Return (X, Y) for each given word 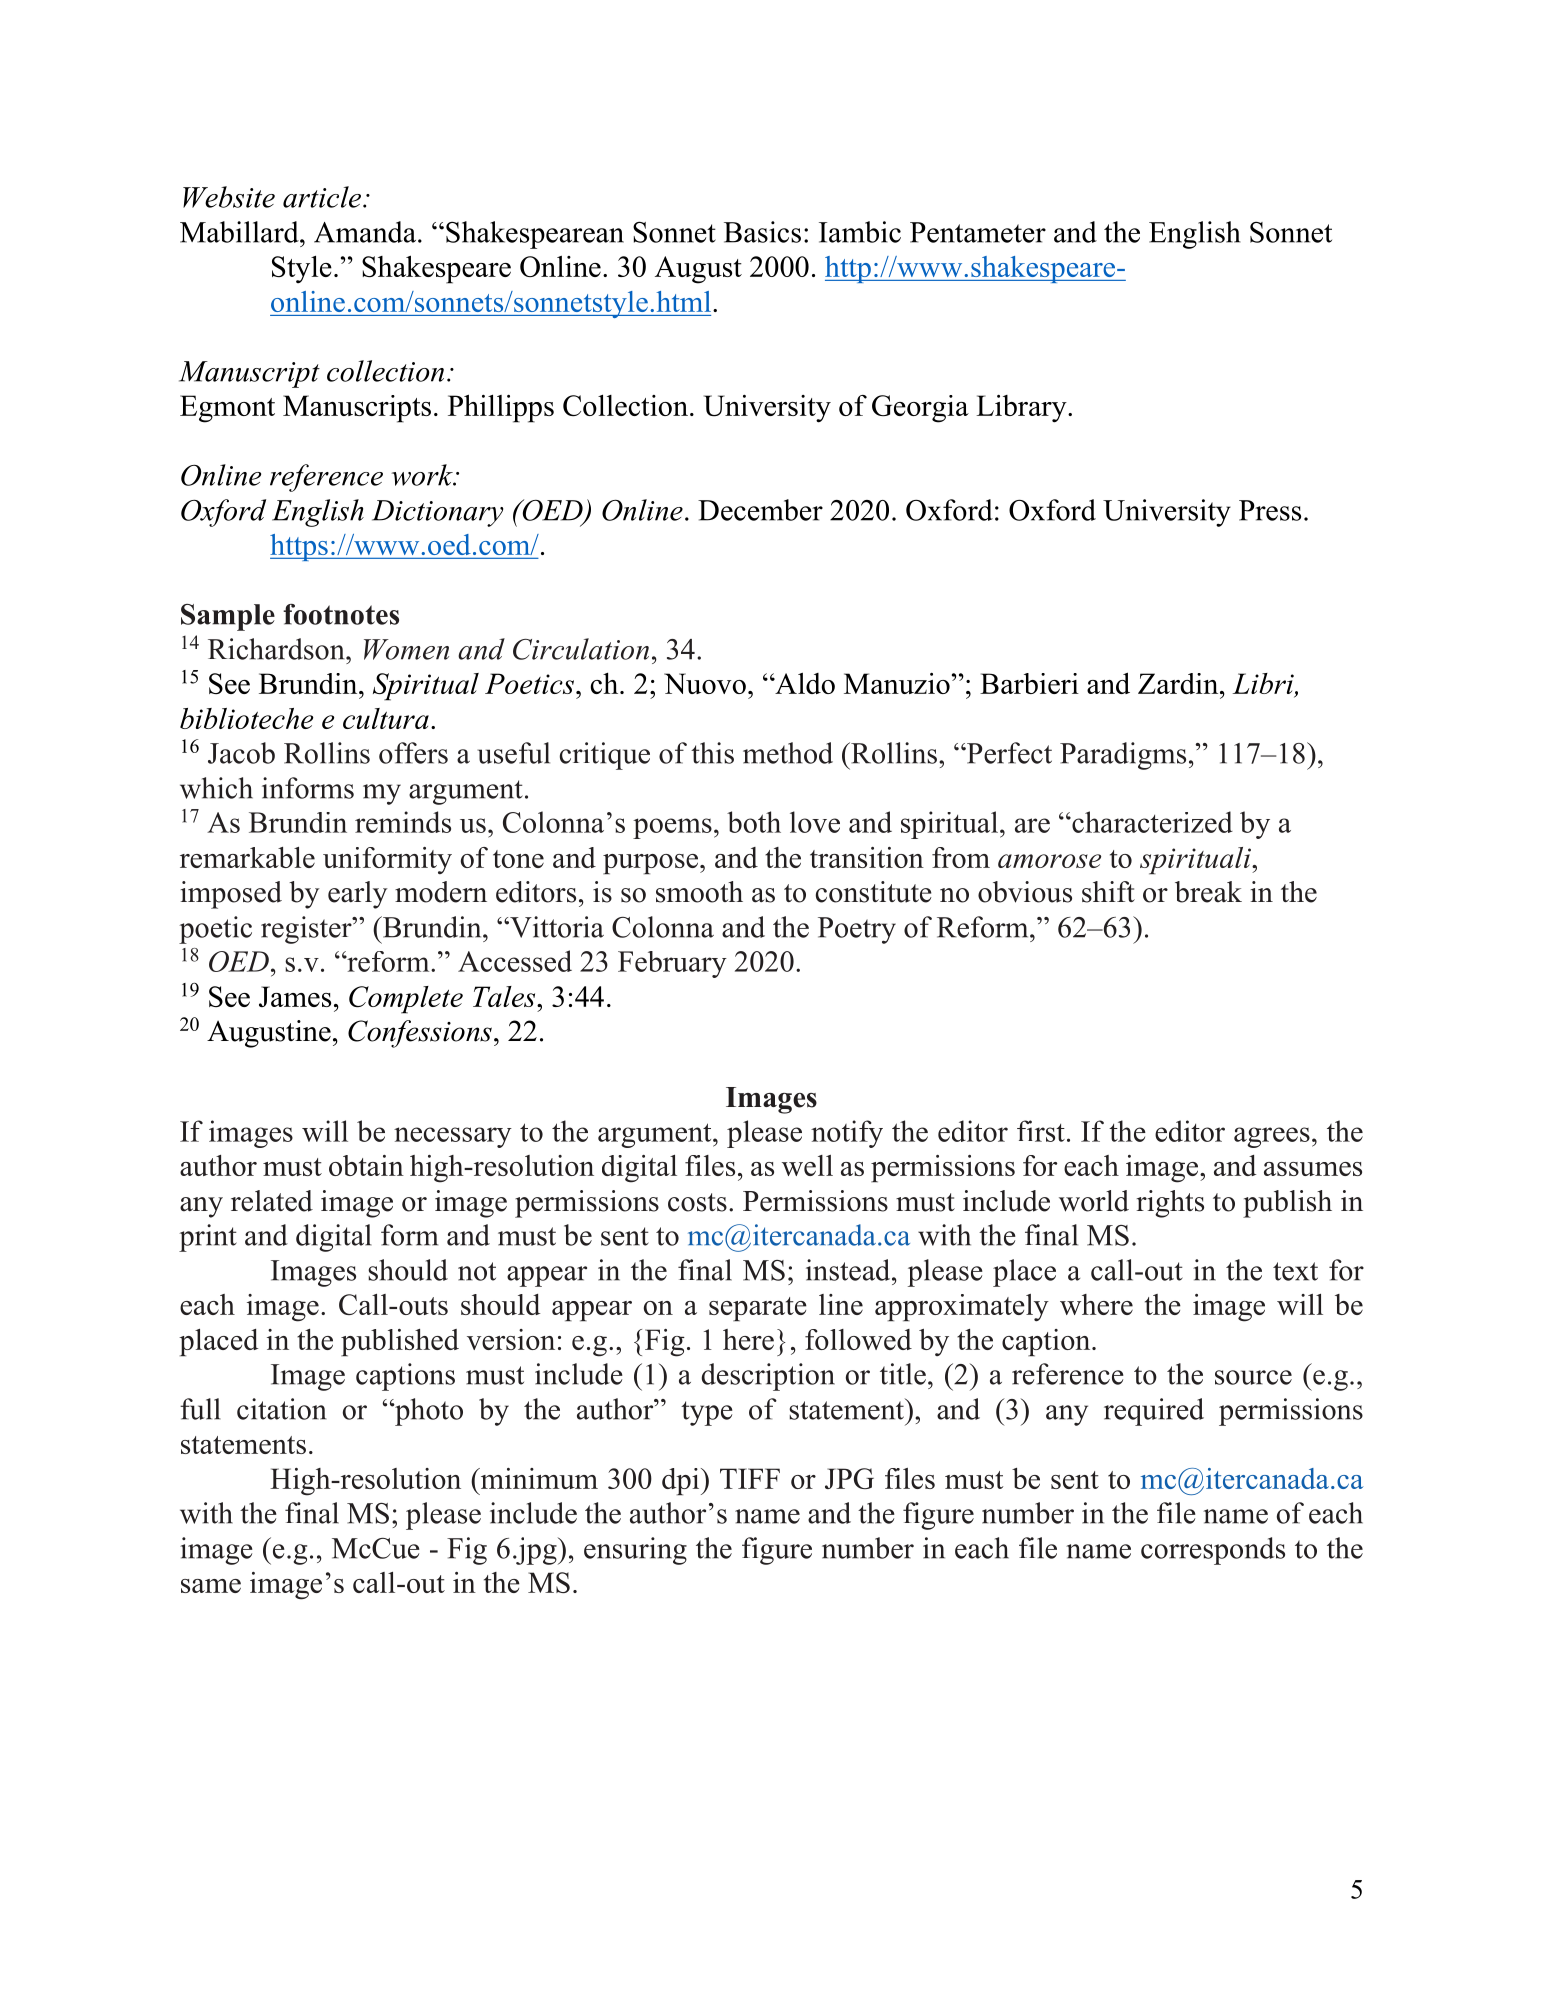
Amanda (365, 232)
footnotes (341, 614)
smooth (699, 892)
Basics (762, 232)
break (1208, 892)
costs (697, 1202)
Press (1270, 510)
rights (1170, 1204)
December (760, 510)
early (358, 895)
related (272, 1201)
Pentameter (978, 232)
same (211, 1586)
